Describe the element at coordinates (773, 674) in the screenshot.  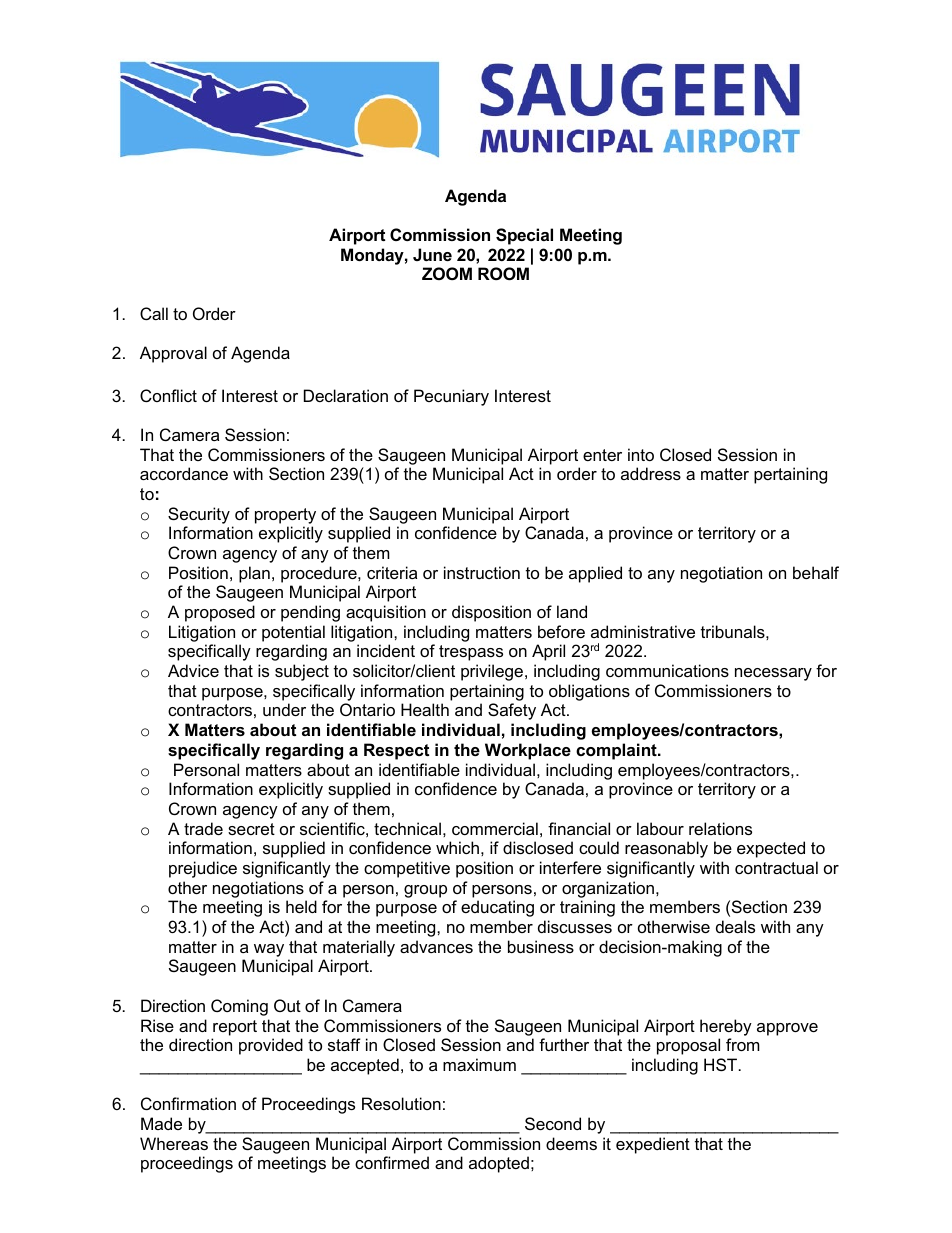
I see `necessary` at that location.
